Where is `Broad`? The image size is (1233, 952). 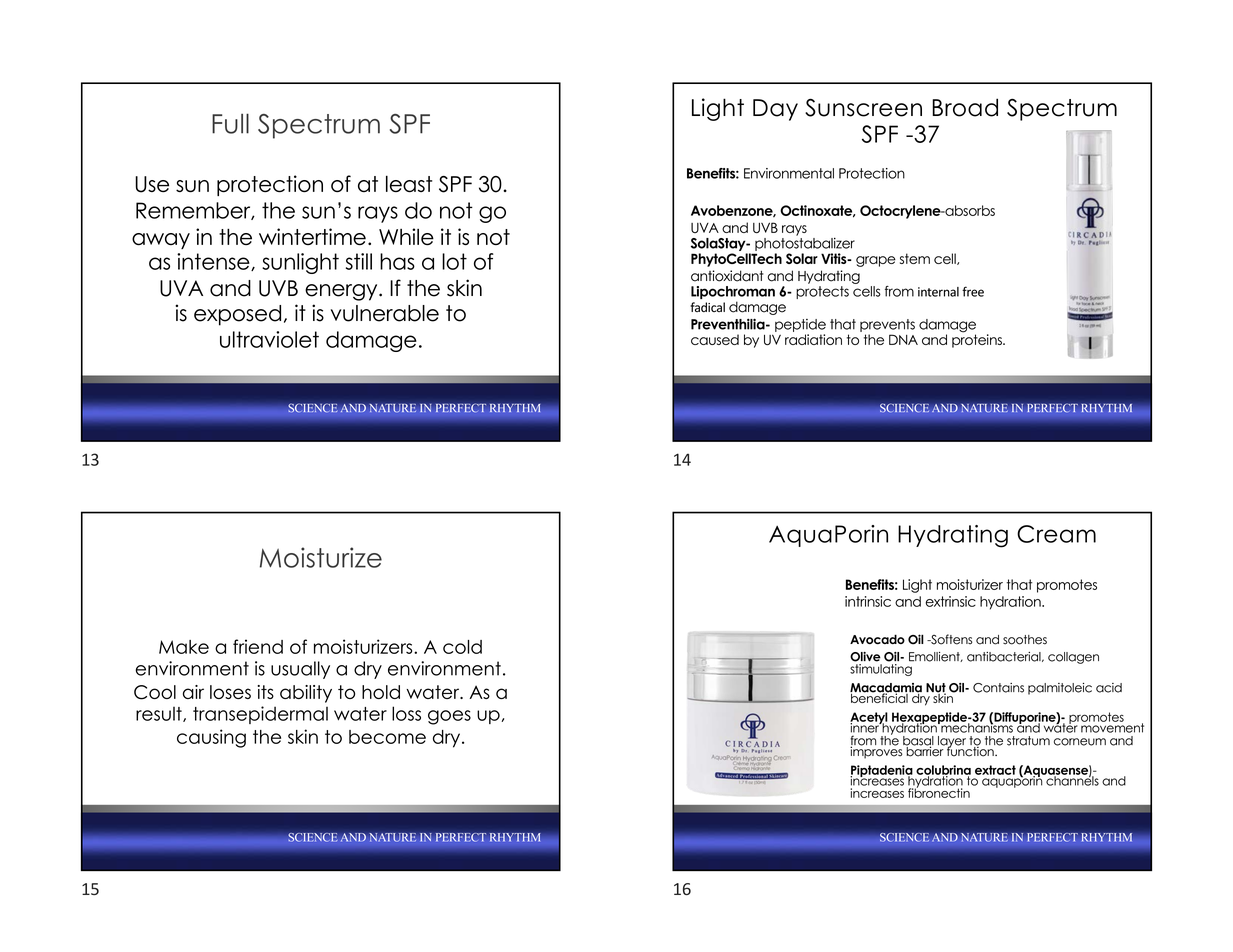
Broad is located at coordinates (965, 107).
